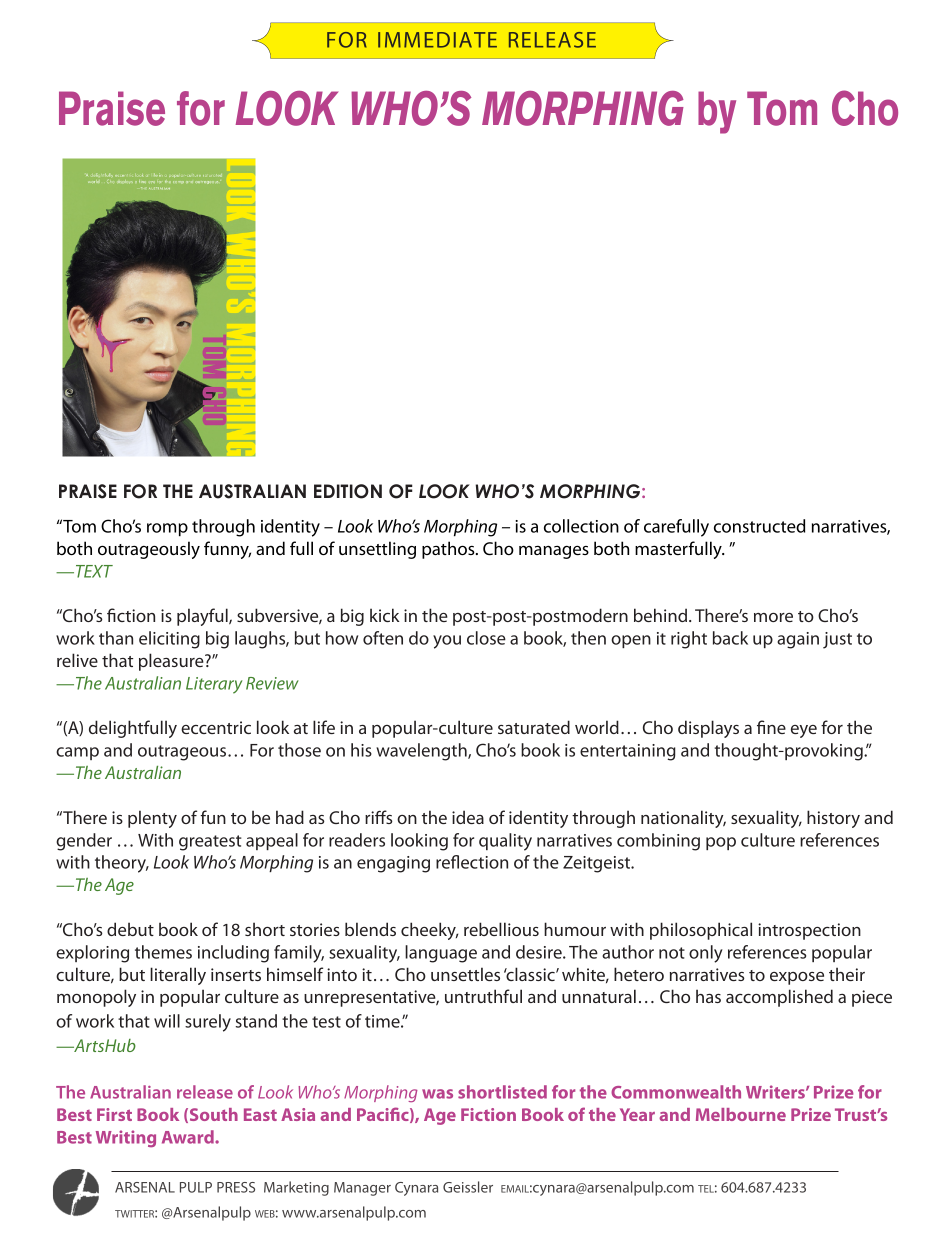 The height and width of the screenshot is (1233, 952). I want to click on Geissler, so click(468, 1187).
